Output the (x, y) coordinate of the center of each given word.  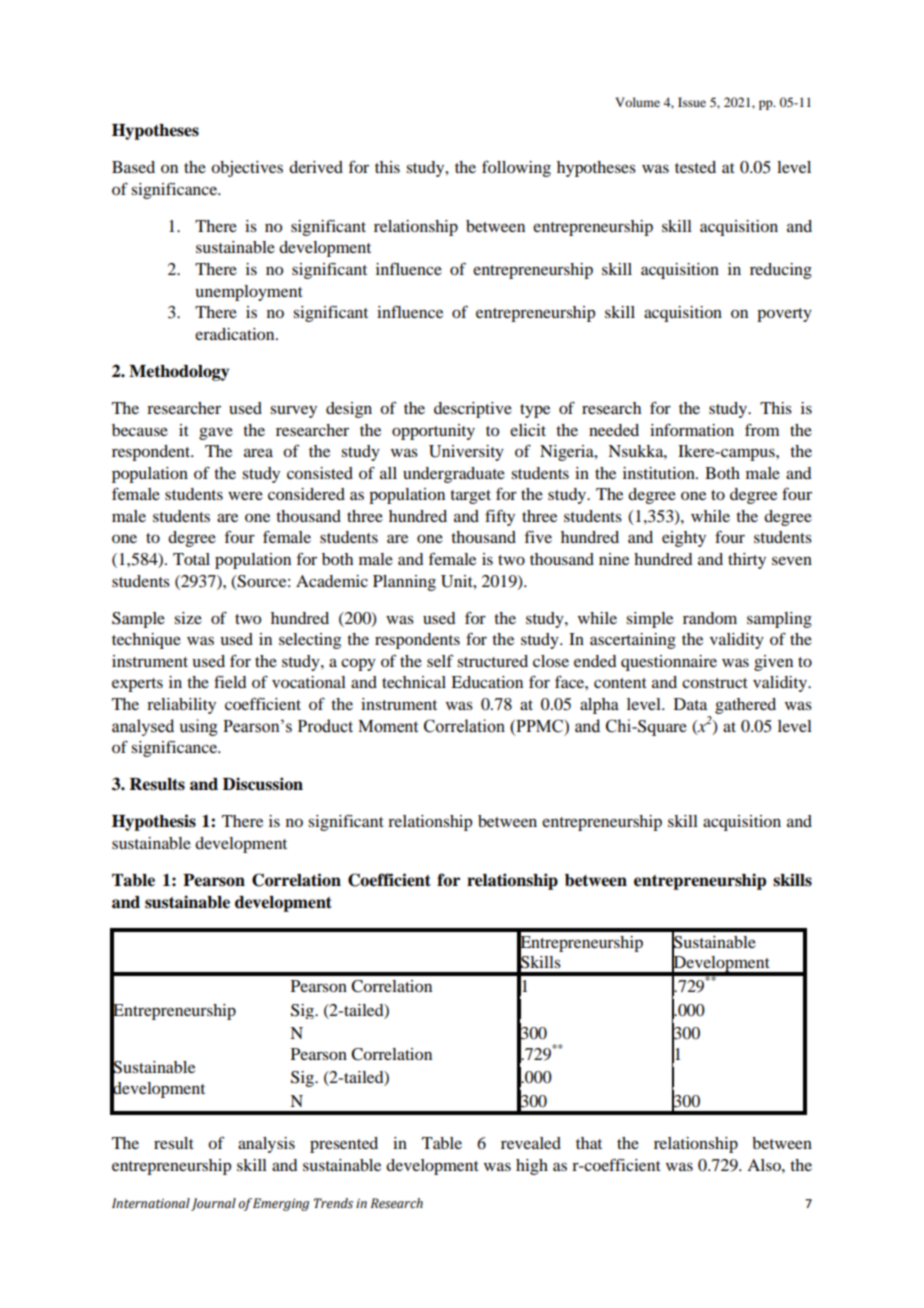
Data (690, 704)
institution (660, 473)
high (532, 1167)
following (516, 168)
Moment (388, 726)
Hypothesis (154, 822)
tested (695, 167)
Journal (213, 1204)
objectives (247, 169)
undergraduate (454, 475)
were (245, 496)
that (589, 1143)
